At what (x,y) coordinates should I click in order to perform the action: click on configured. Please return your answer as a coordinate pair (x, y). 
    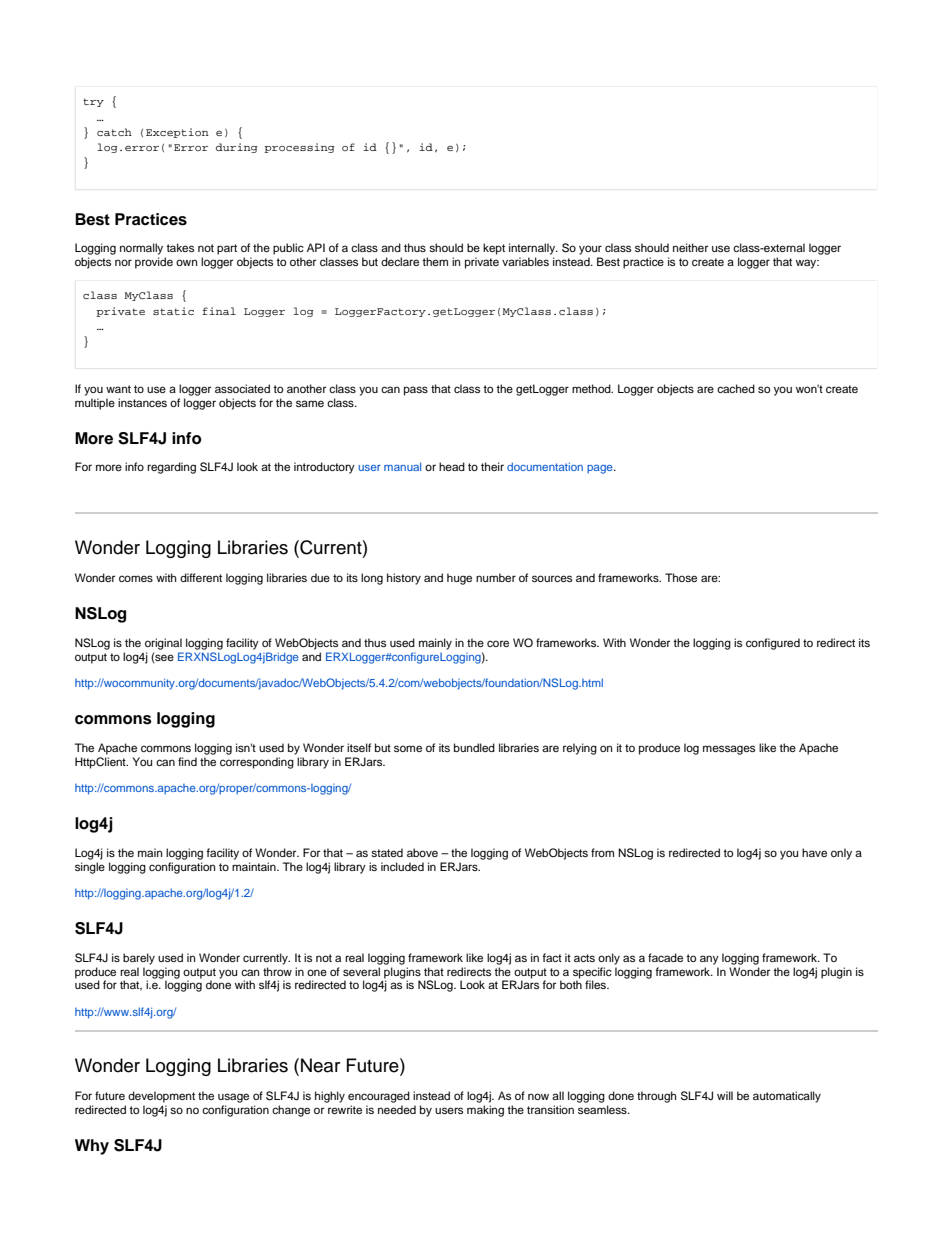
    Looking at the image, I should click on (773, 644).
